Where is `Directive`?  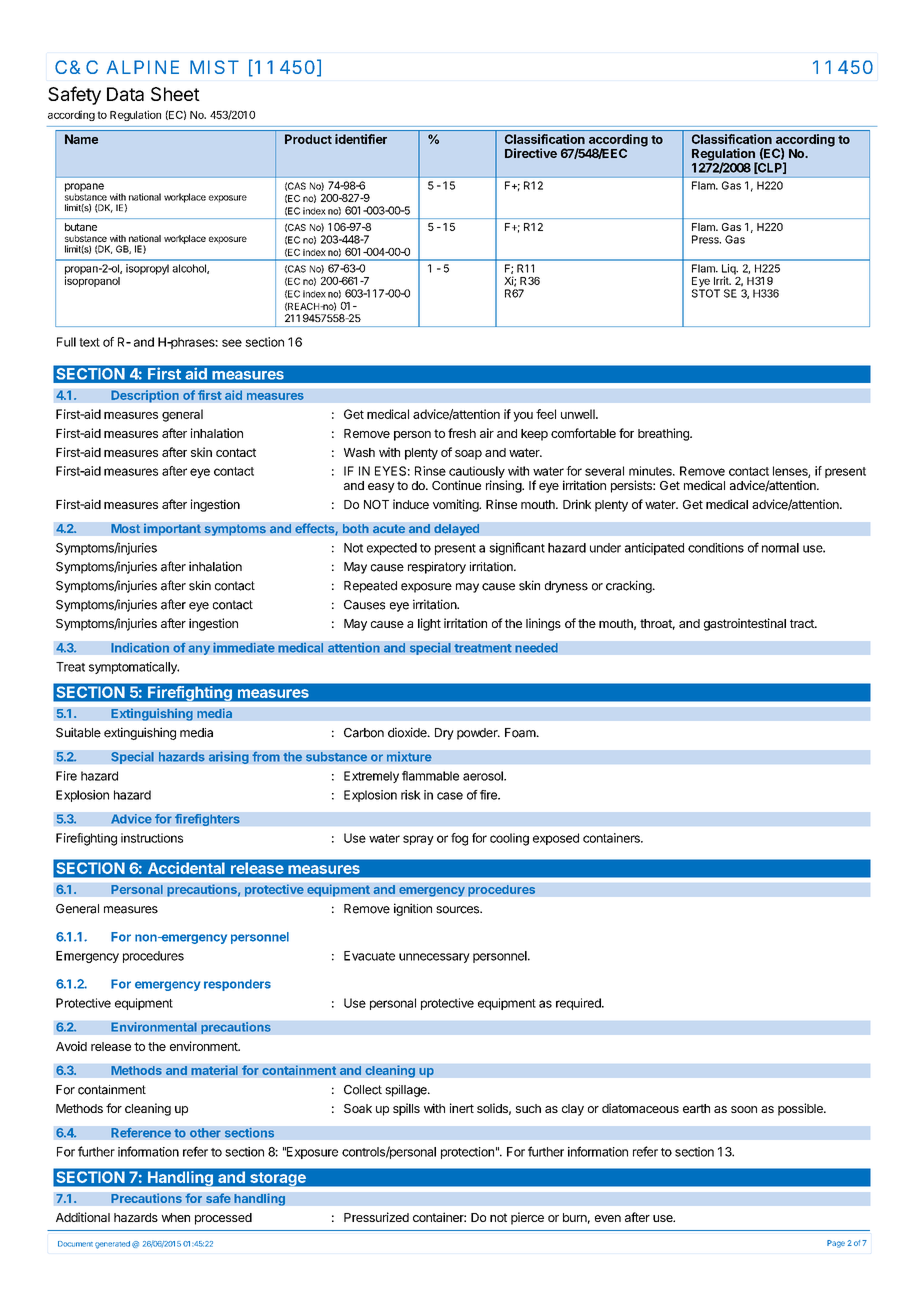 Directive is located at coordinates (531, 153).
